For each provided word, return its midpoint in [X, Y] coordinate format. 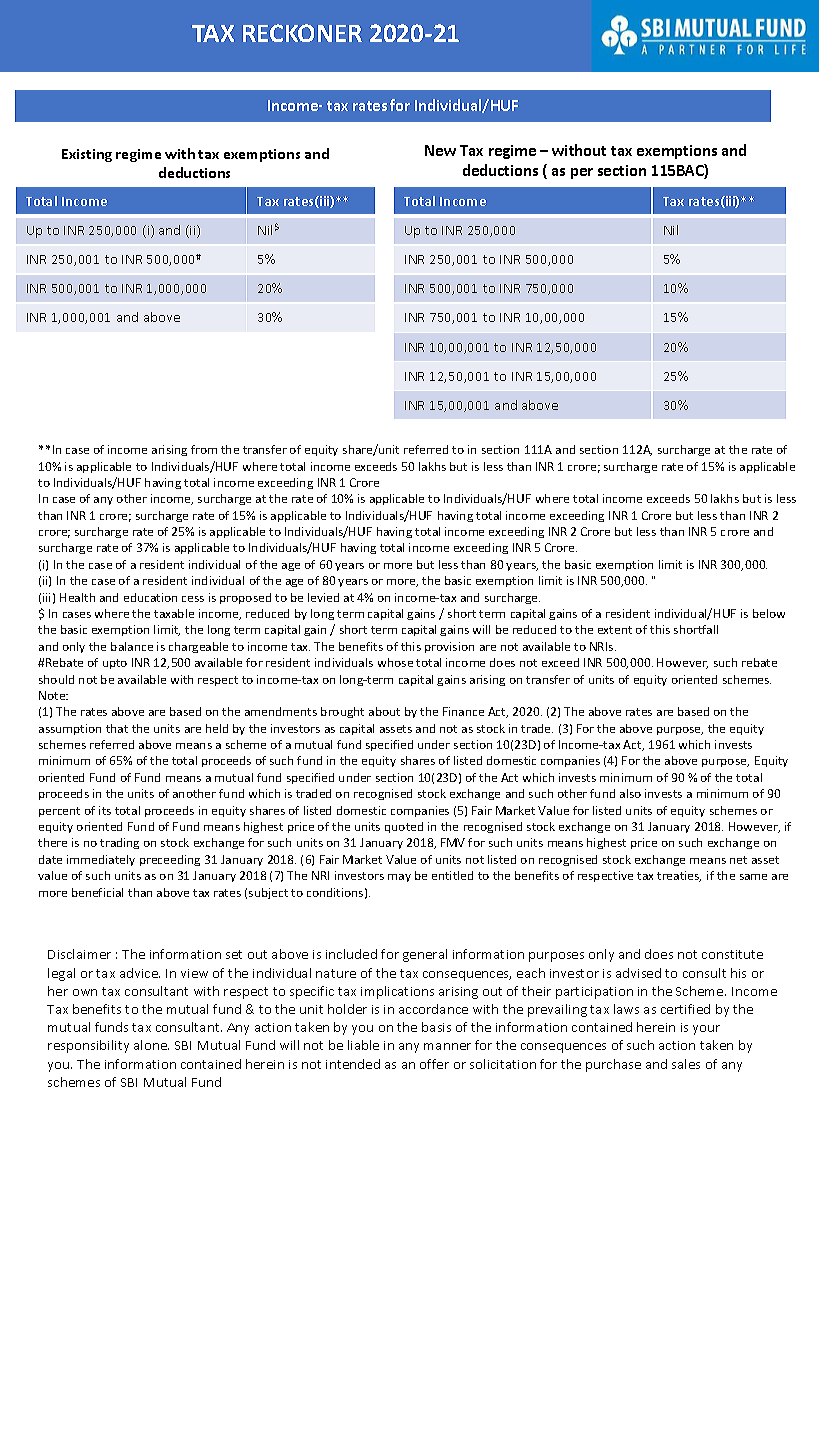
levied [323, 597]
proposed [245, 598]
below [769, 613]
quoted [404, 827]
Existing [87, 155]
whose [395, 662]
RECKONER [302, 33]
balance [132, 646]
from [204, 449]
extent [615, 630]
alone [151, 1045]
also [630, 793]
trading [119, 843]
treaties [679, 876]
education [150, 597]
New [440, 150]
